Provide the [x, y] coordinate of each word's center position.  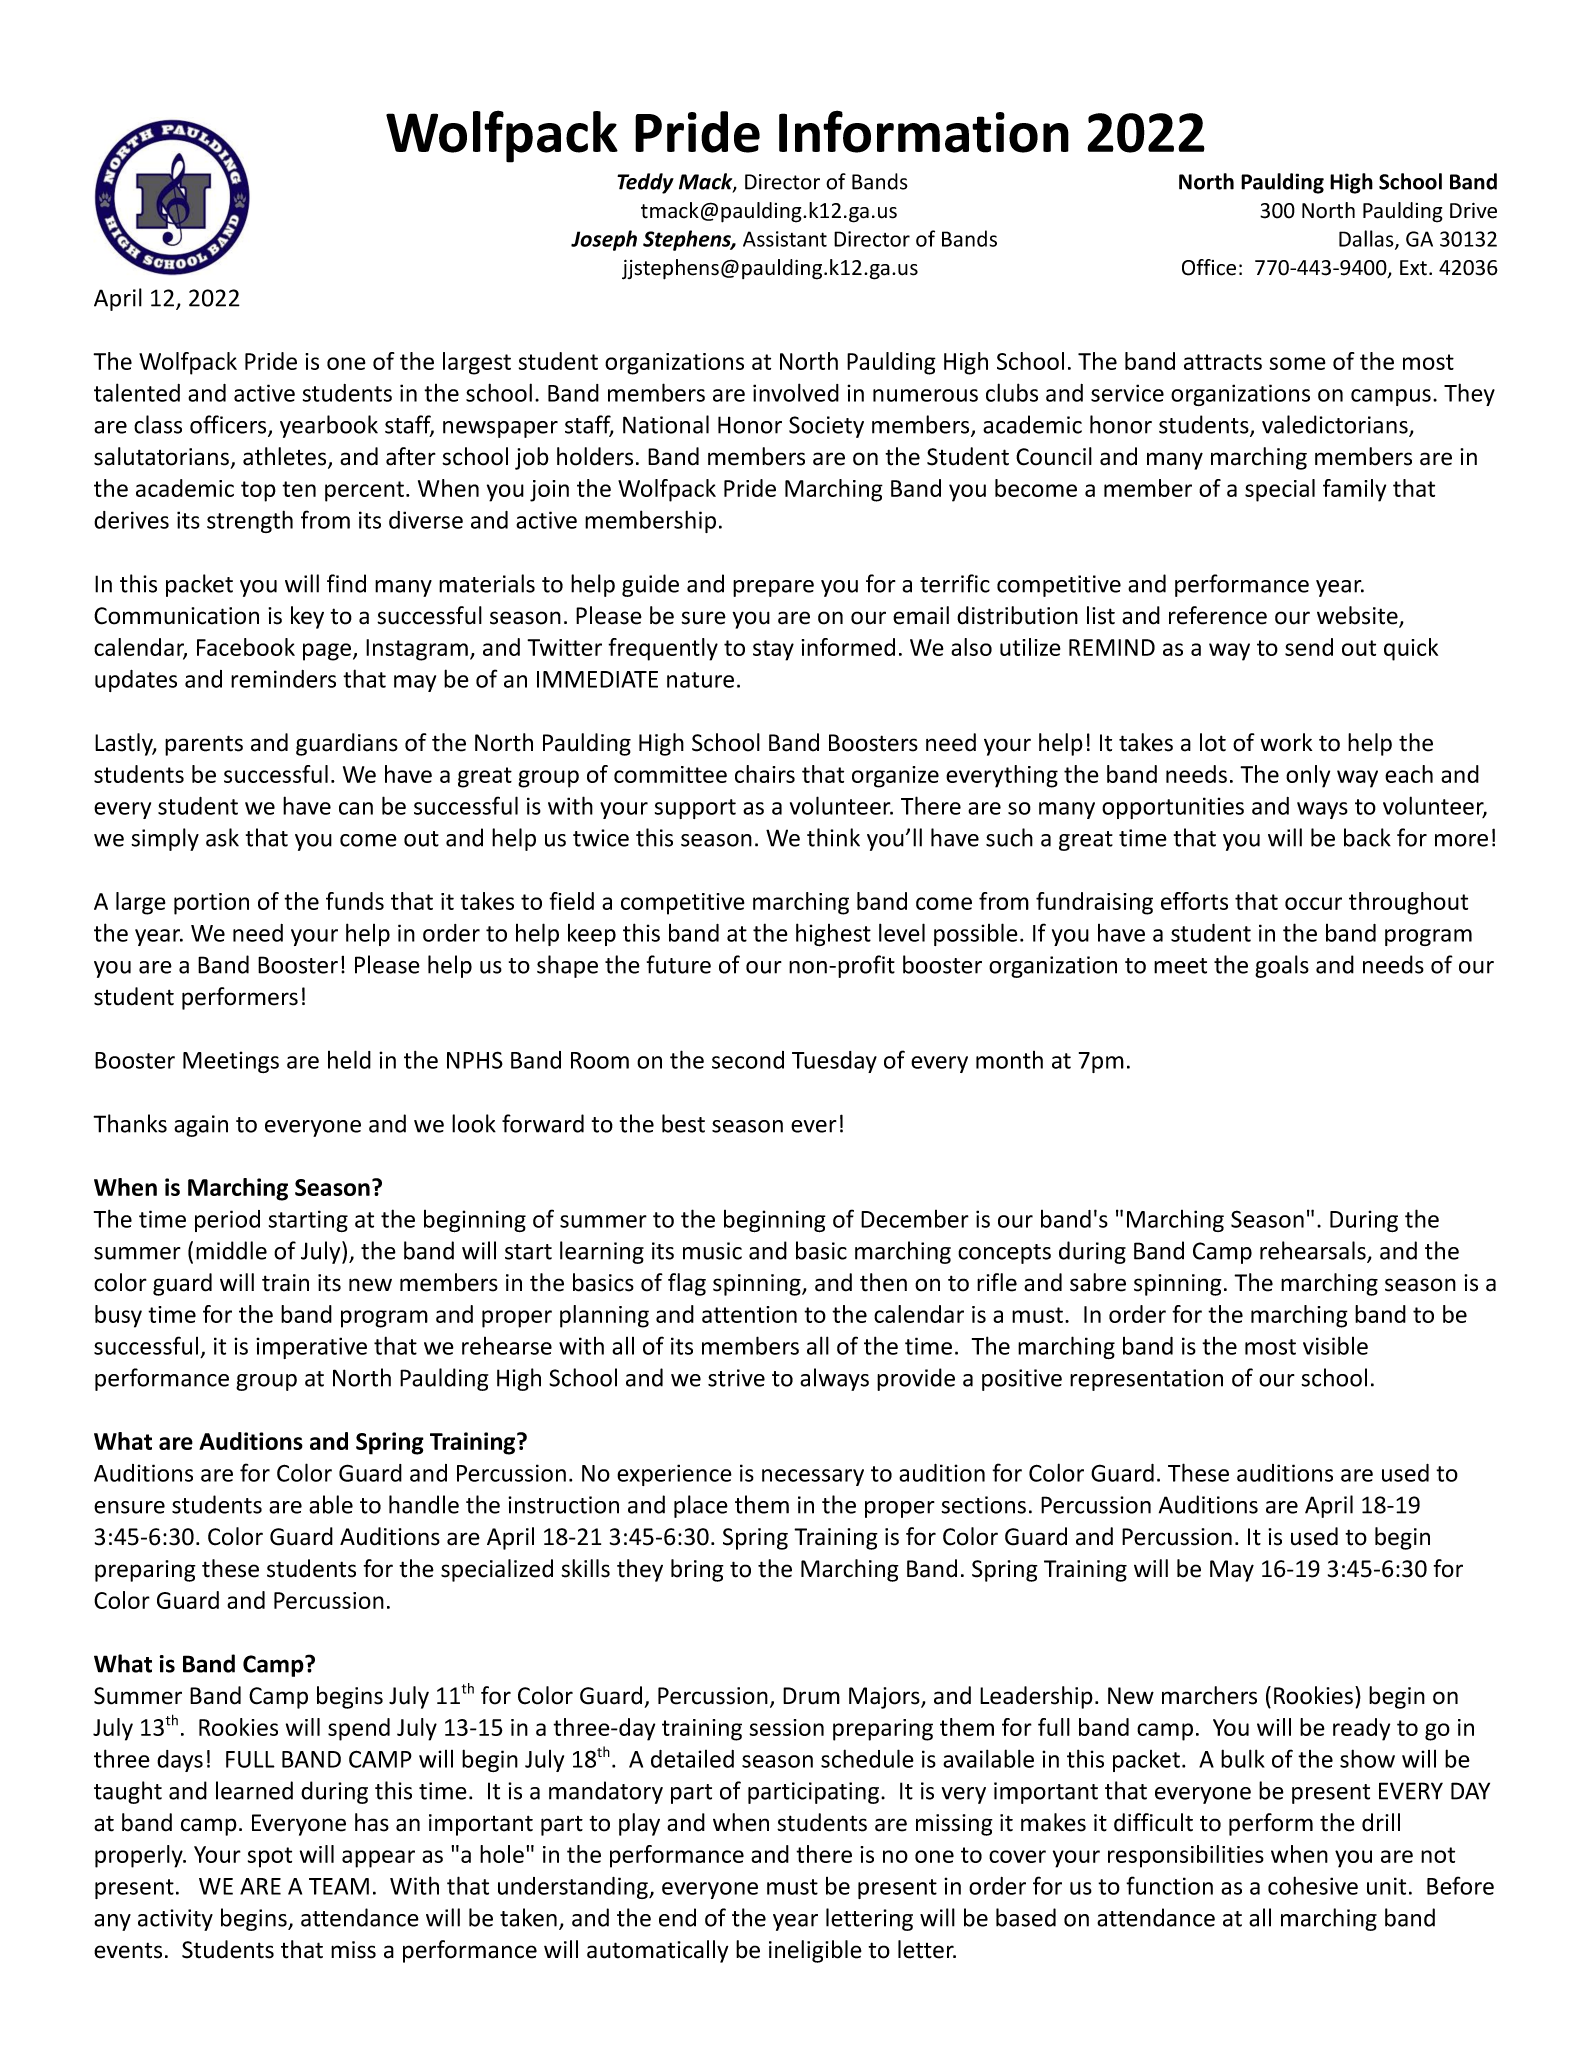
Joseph [604, 240]
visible [1335, 1345]
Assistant [785, 239]
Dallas [1367, 239]
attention [749, 1314]
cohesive [1313, 1885]
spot [270, 1857]
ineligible [815, 1951]
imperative [311, 1348]
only [1308, 776]
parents [204, 745]
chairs [765, 774]
